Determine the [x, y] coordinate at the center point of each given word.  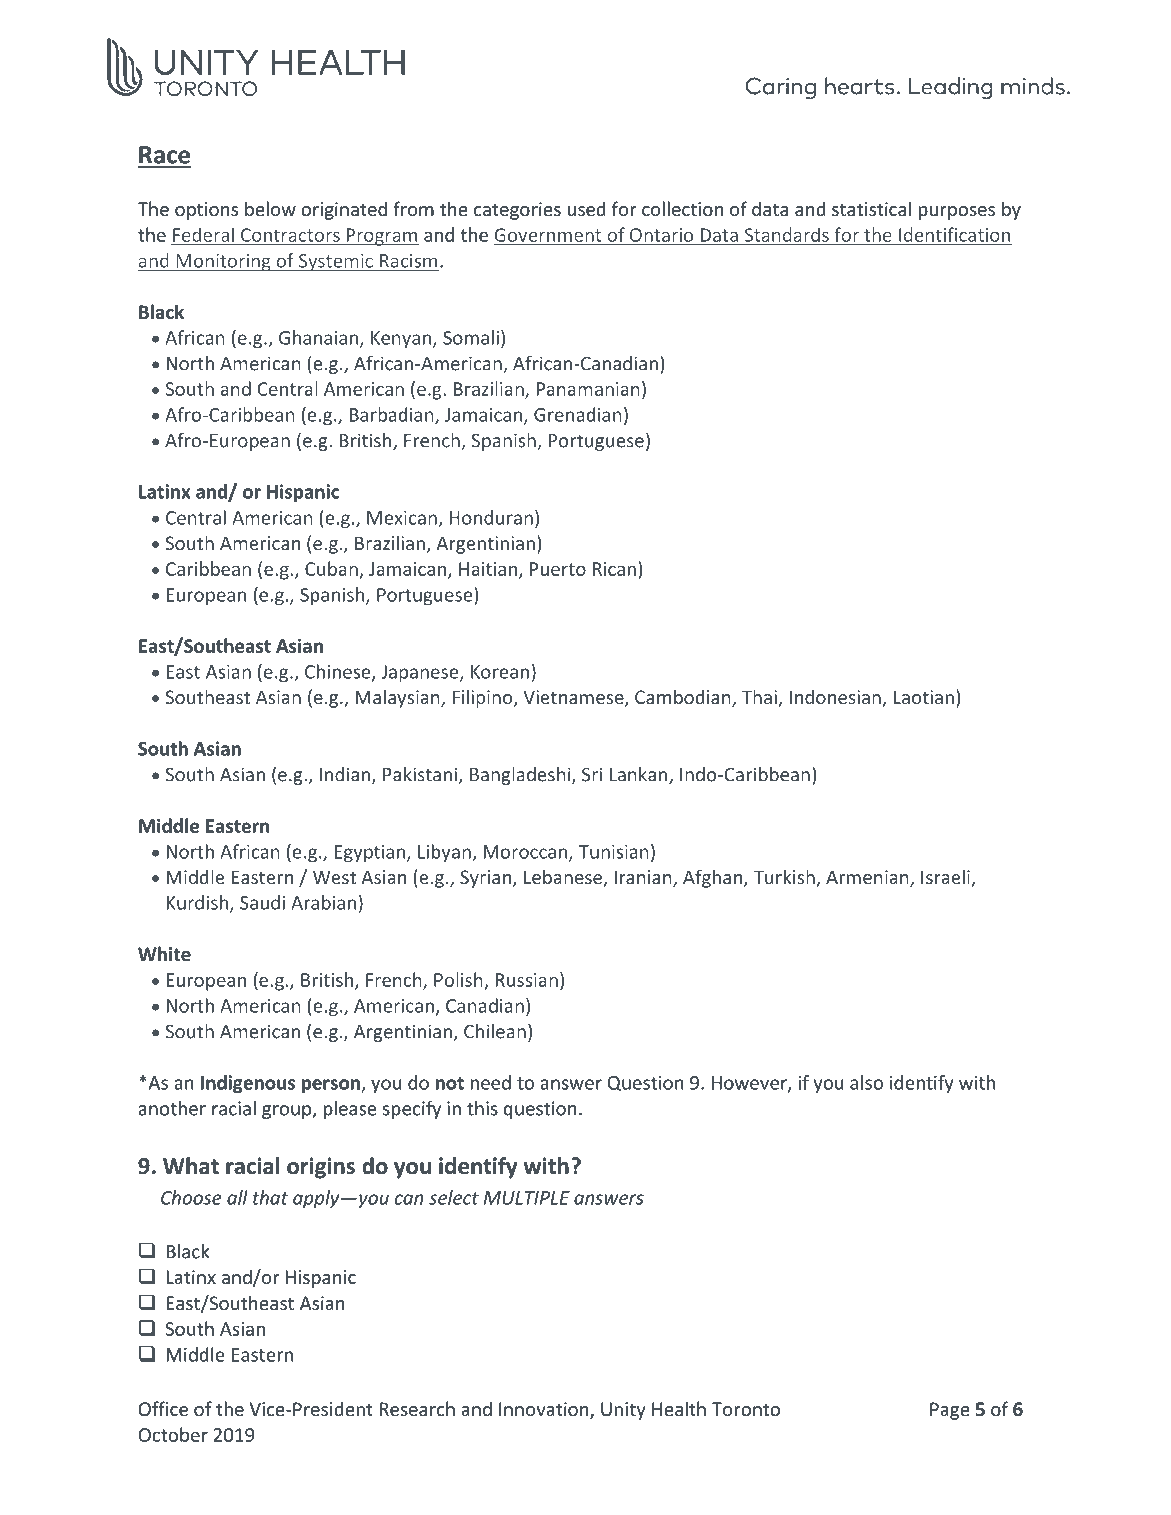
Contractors [290, 235]
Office [163, 1408]
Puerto [558, 569]
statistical [871, 208]
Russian [527, 980]
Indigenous [248, 1084]
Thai [760, 698]
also [866, 1082]
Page [950, 1411]
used [586, 208]
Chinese [339, 672]
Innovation [545, 1410]
